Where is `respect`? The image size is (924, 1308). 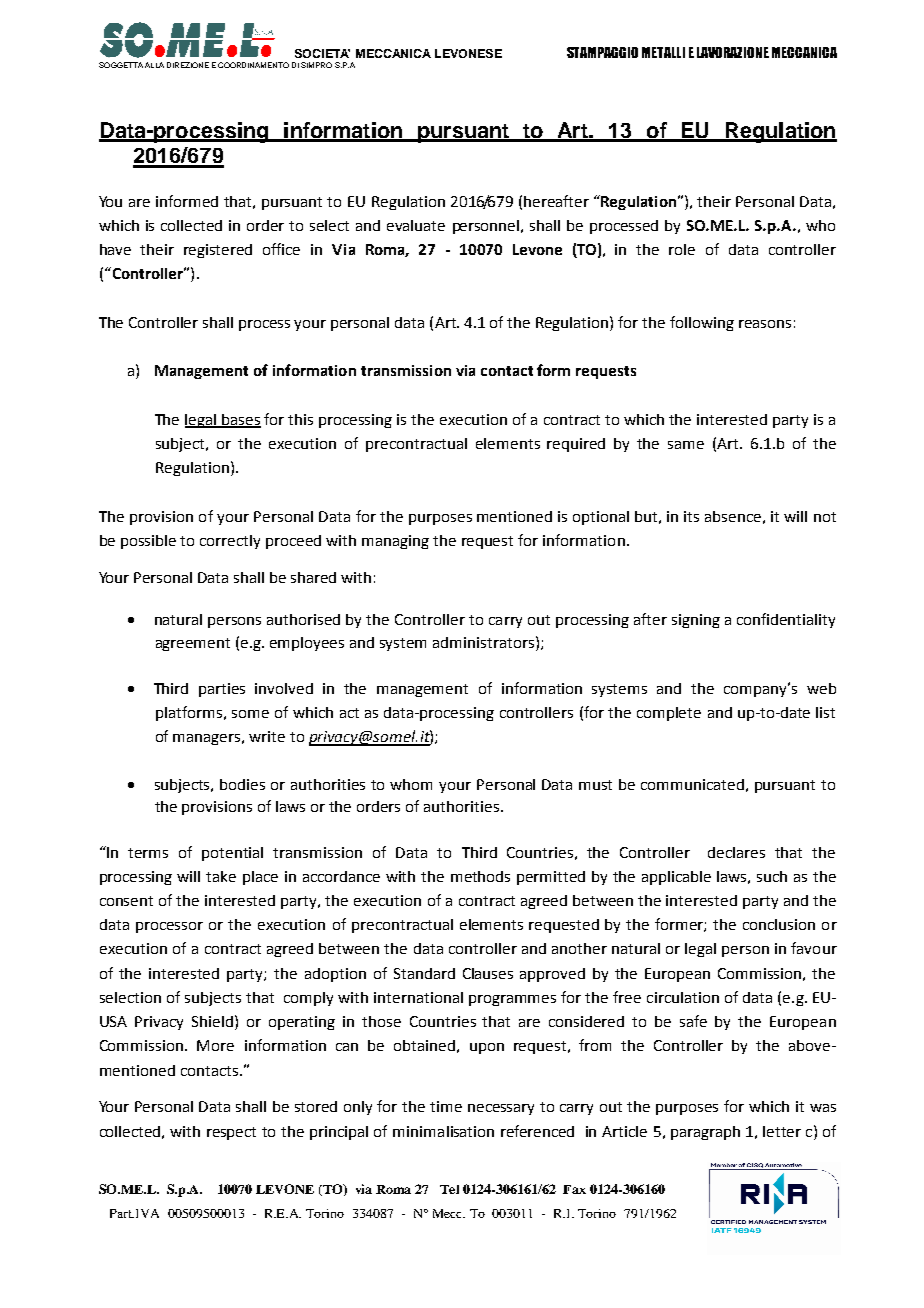 respect is located at coordinates (231, 1133).
